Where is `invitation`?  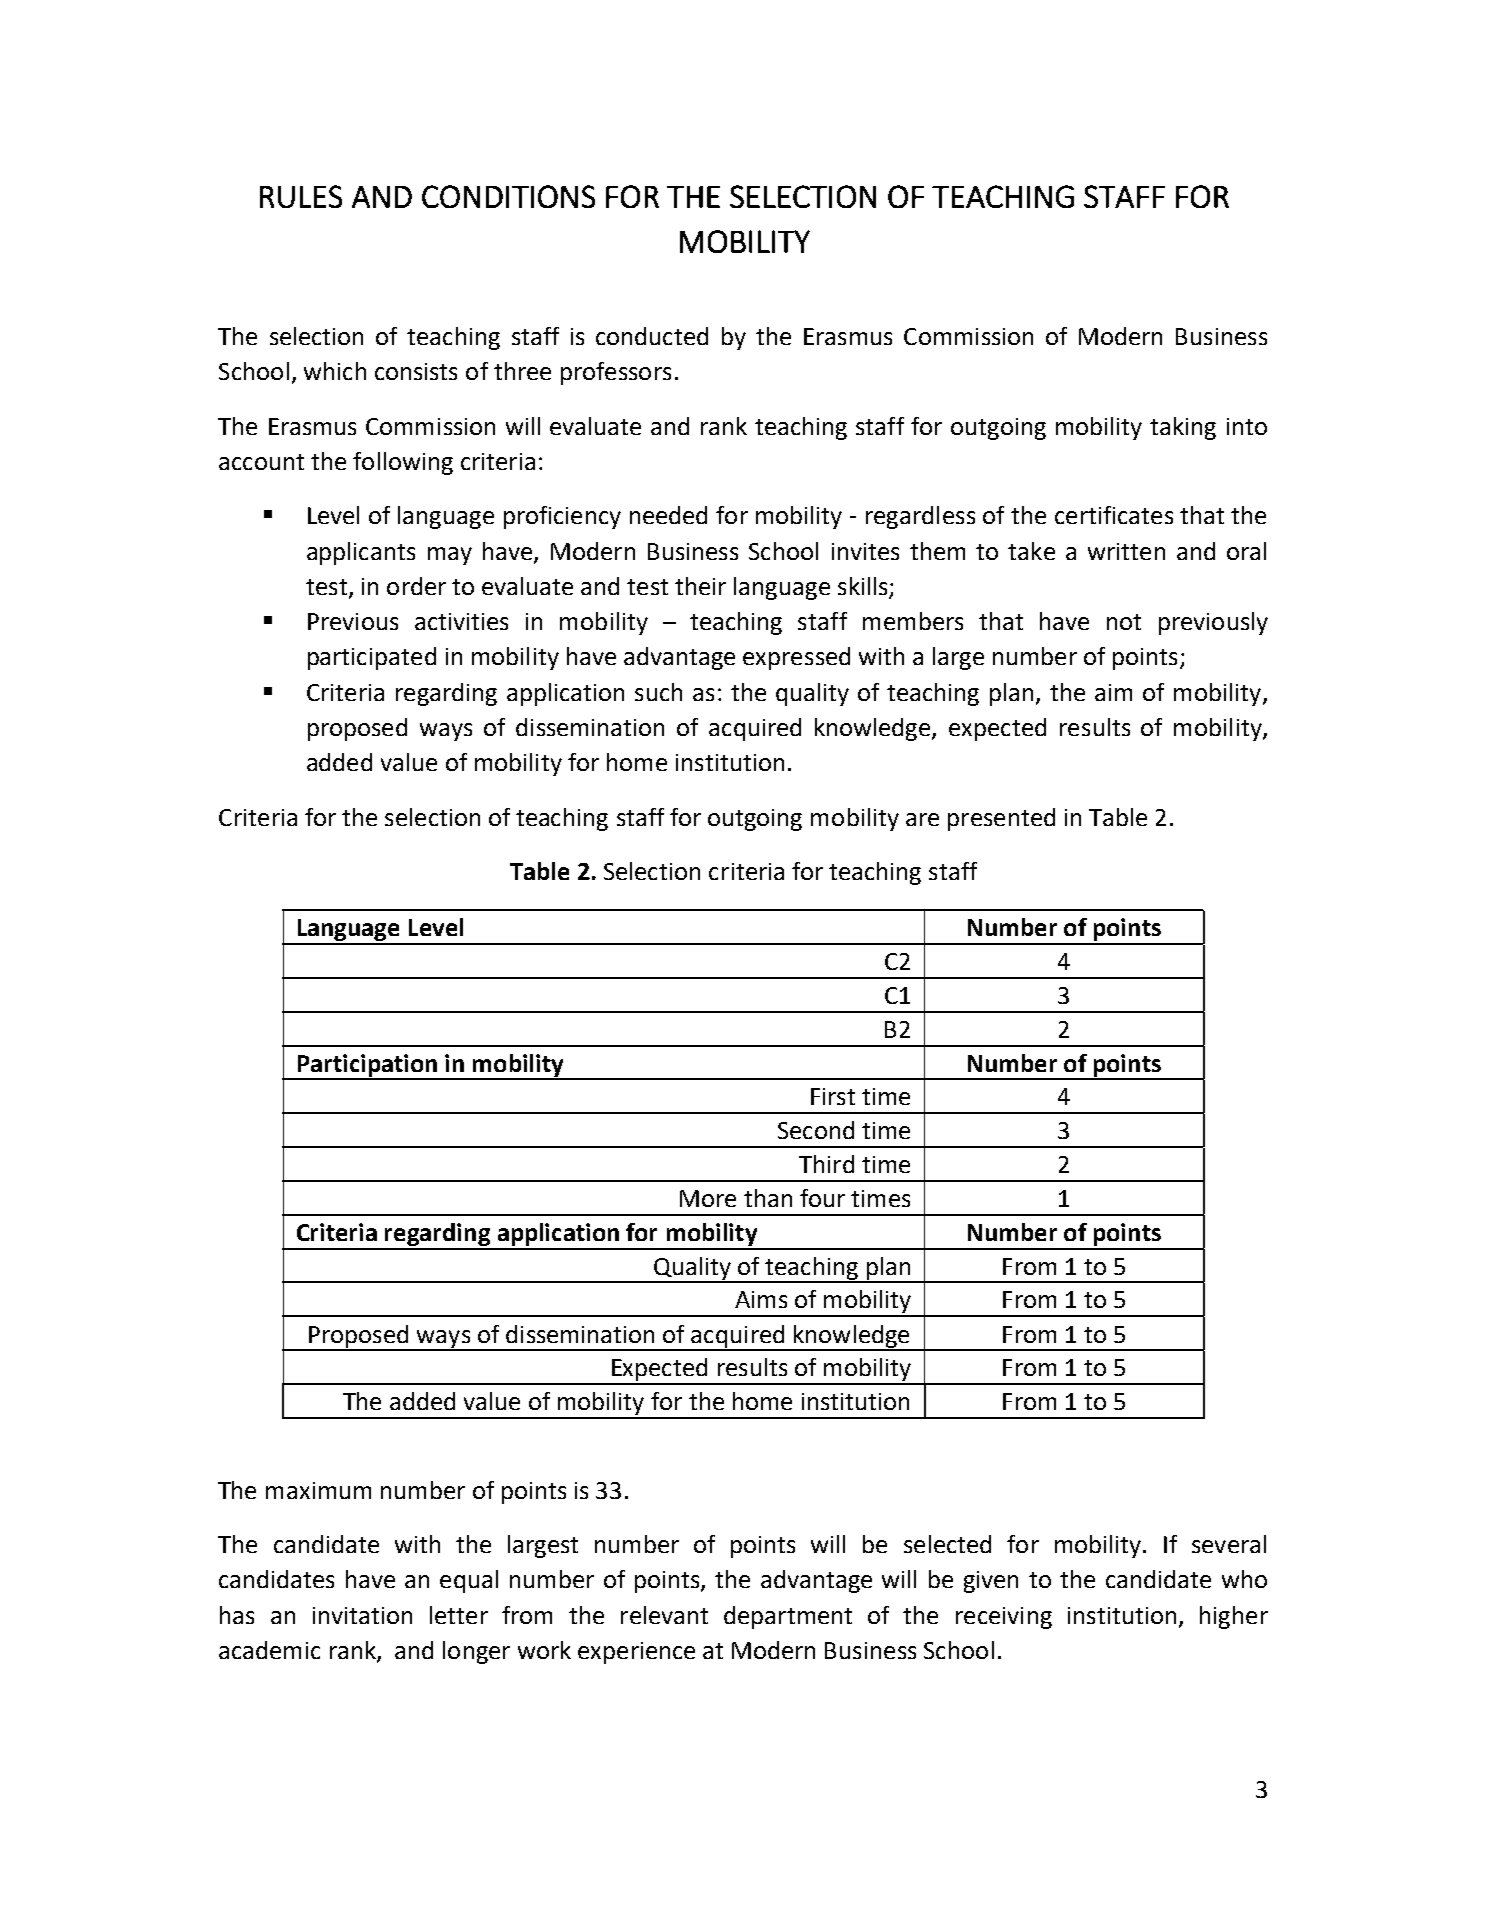 invitation is located at coordinates (362, 1615).
